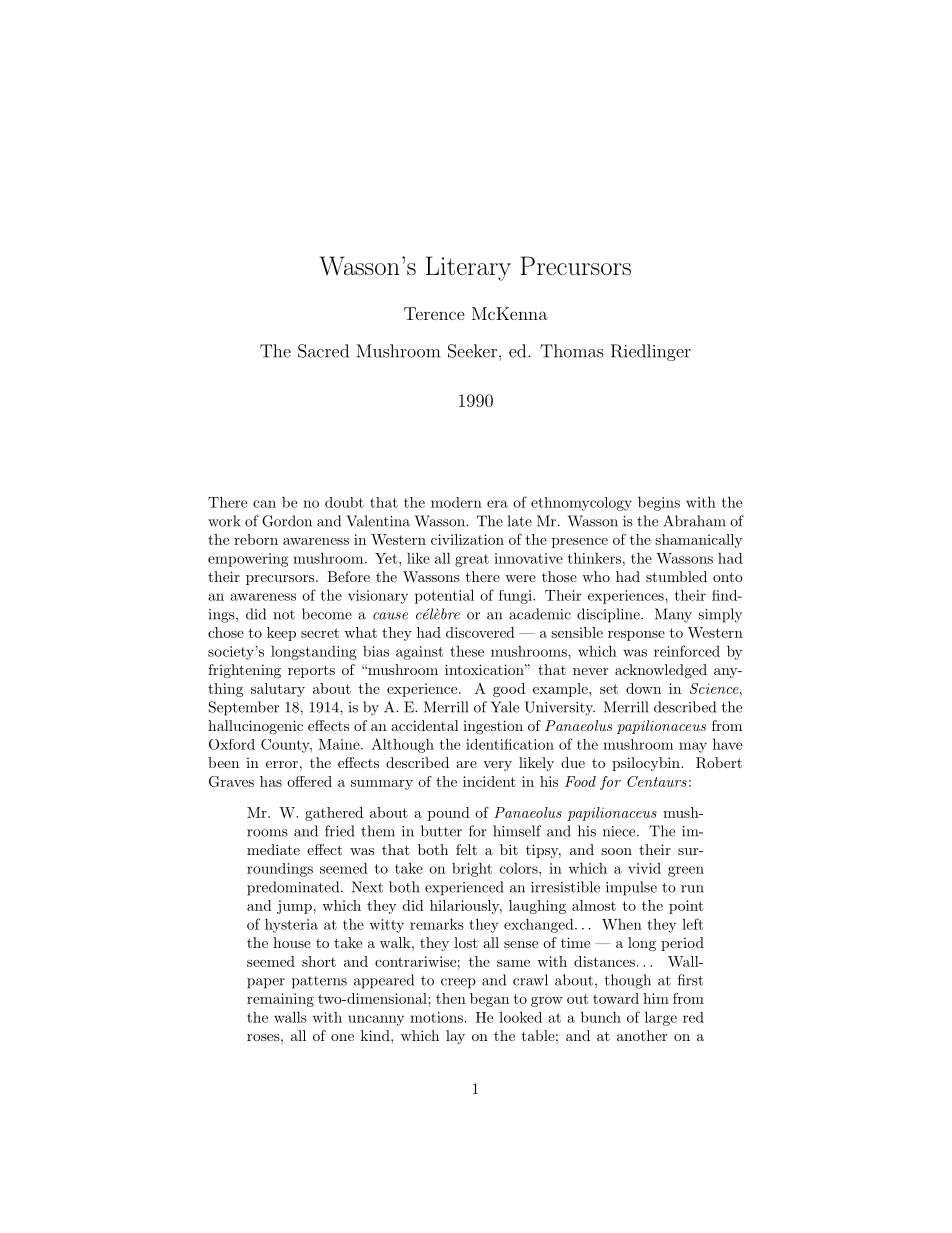 The image size is (952, 1233). What do you see at coordinates (287, 521) in the screenshot?
I see `Gordon` at bounding box center [287, 521].
